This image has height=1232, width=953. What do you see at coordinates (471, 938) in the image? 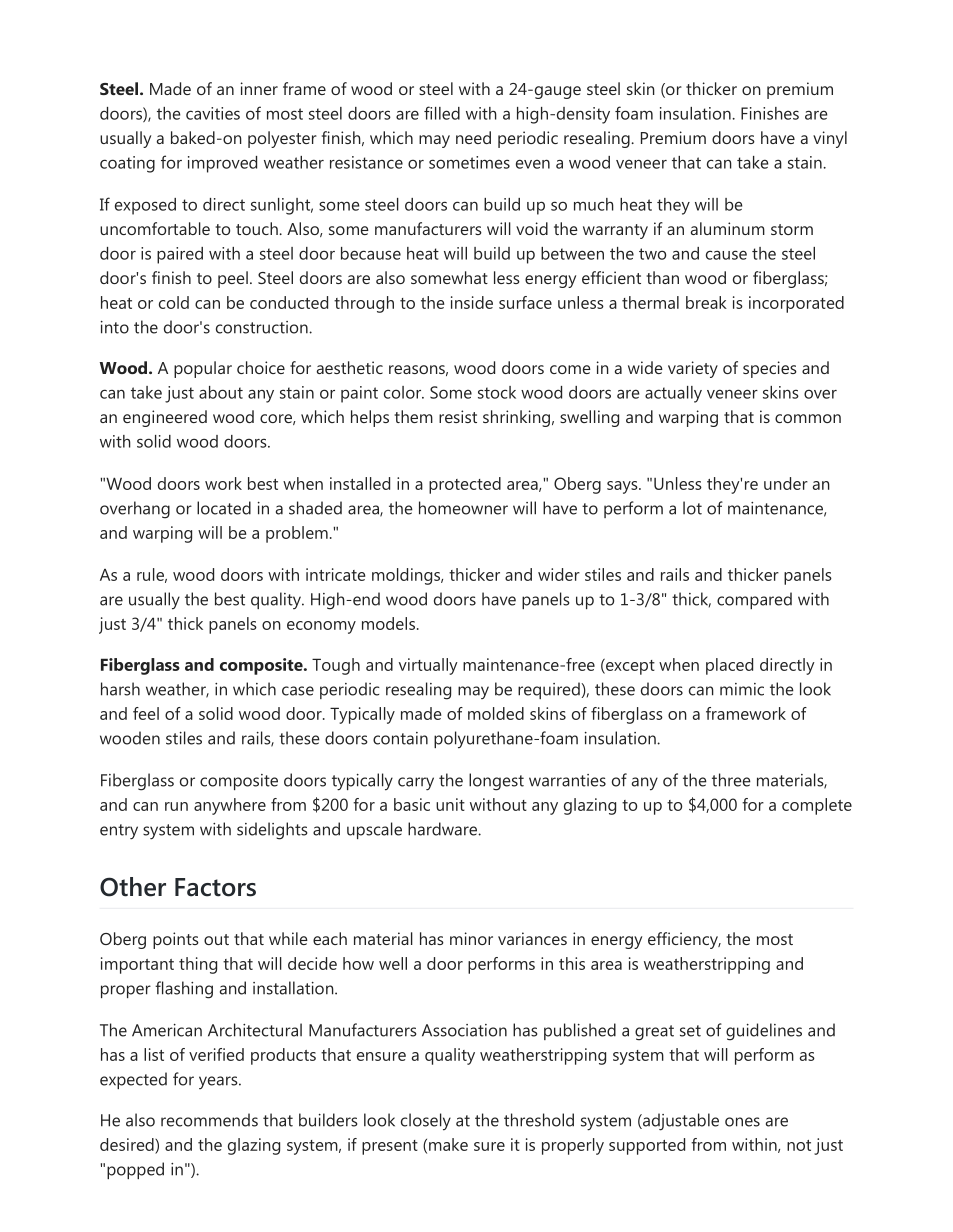
I see `minor` at bounding box center [471, 938].
